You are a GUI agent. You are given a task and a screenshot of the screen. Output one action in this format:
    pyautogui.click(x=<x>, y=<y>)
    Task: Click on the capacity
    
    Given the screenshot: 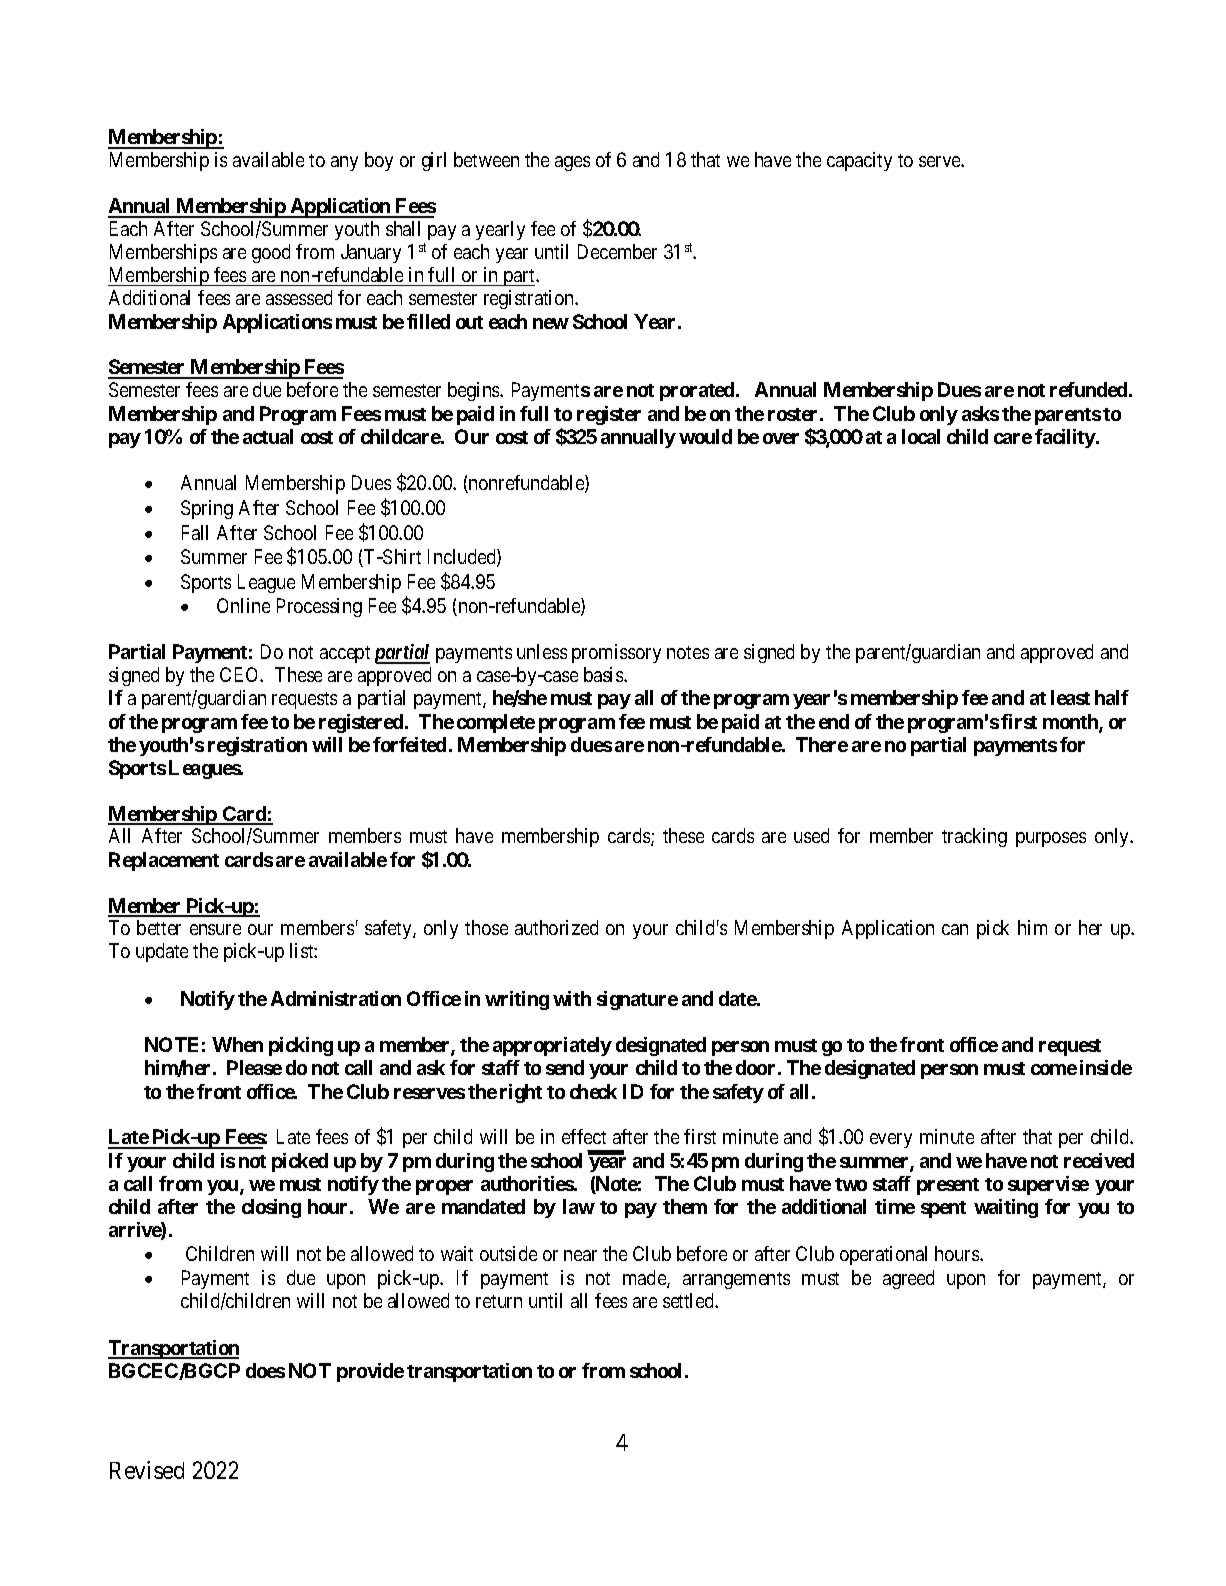 What is the action you would take?
    pyautogui.click(x=859, y=161)
